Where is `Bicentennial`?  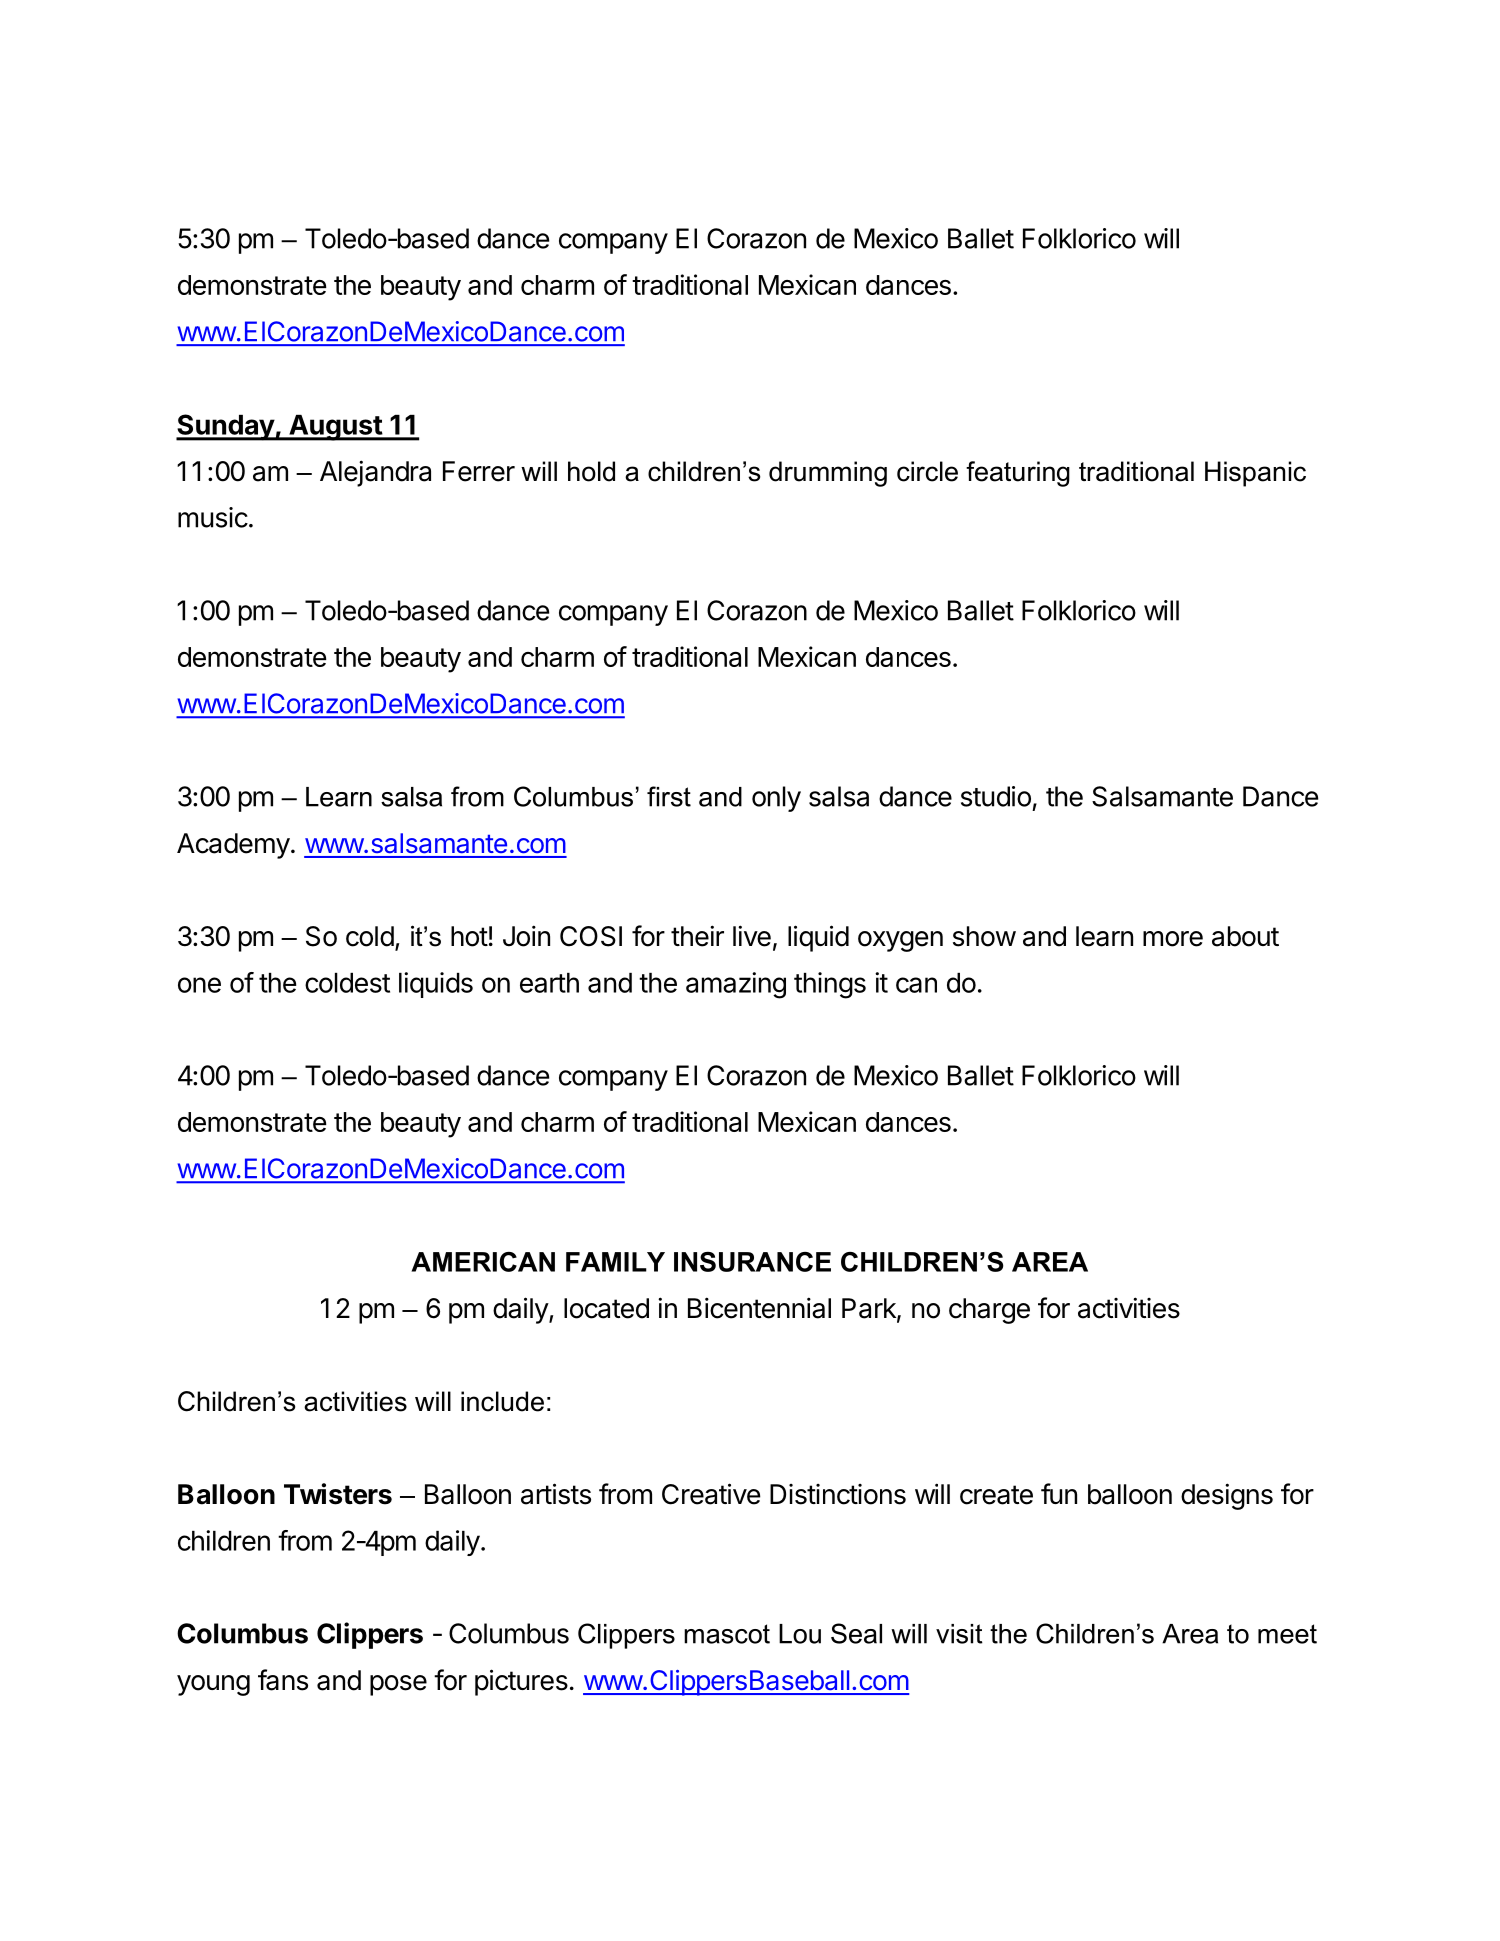
Bicentennial is located at coordinates (759, 1308).
